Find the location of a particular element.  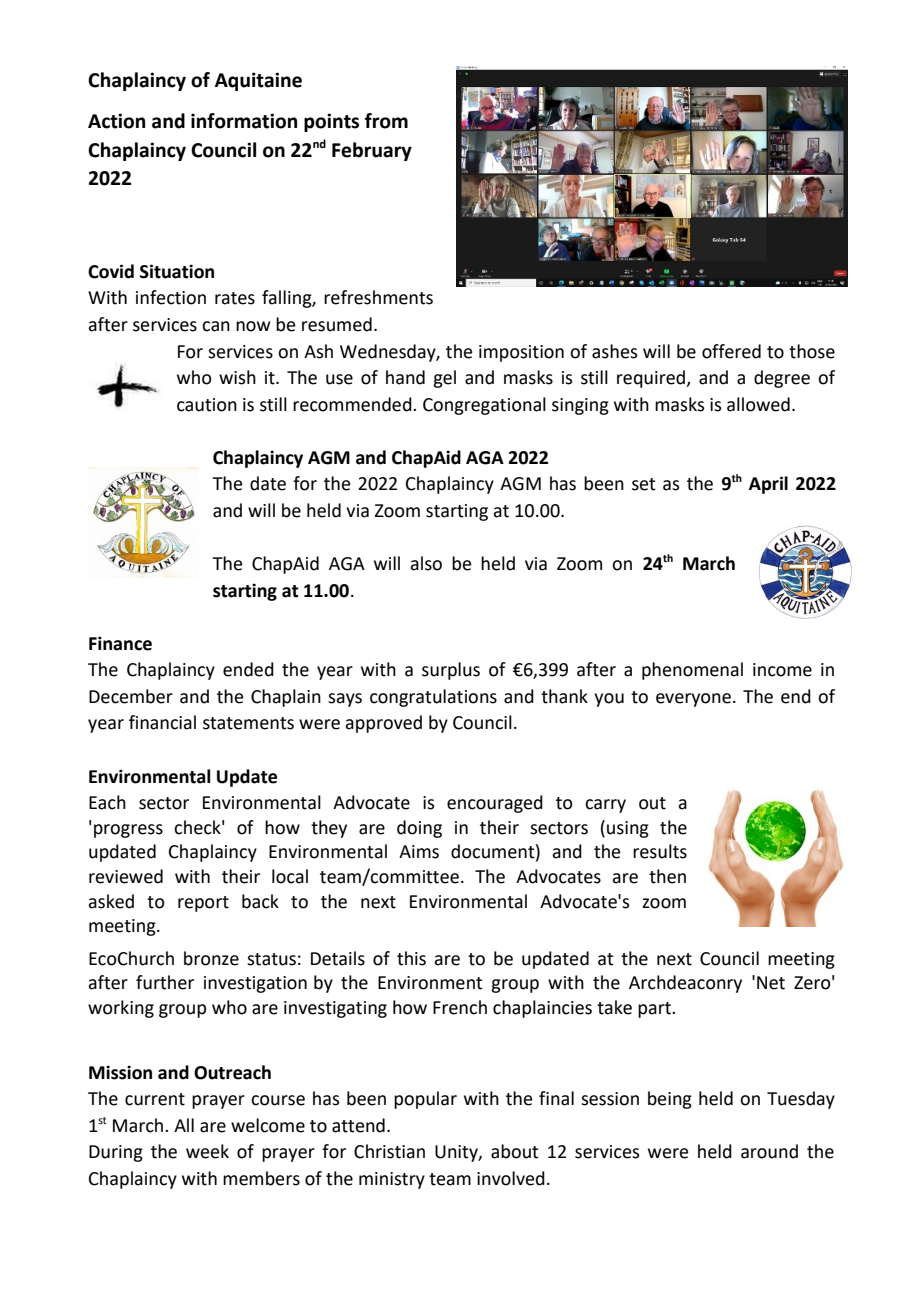

about is located at coordinates (515, 1151).
